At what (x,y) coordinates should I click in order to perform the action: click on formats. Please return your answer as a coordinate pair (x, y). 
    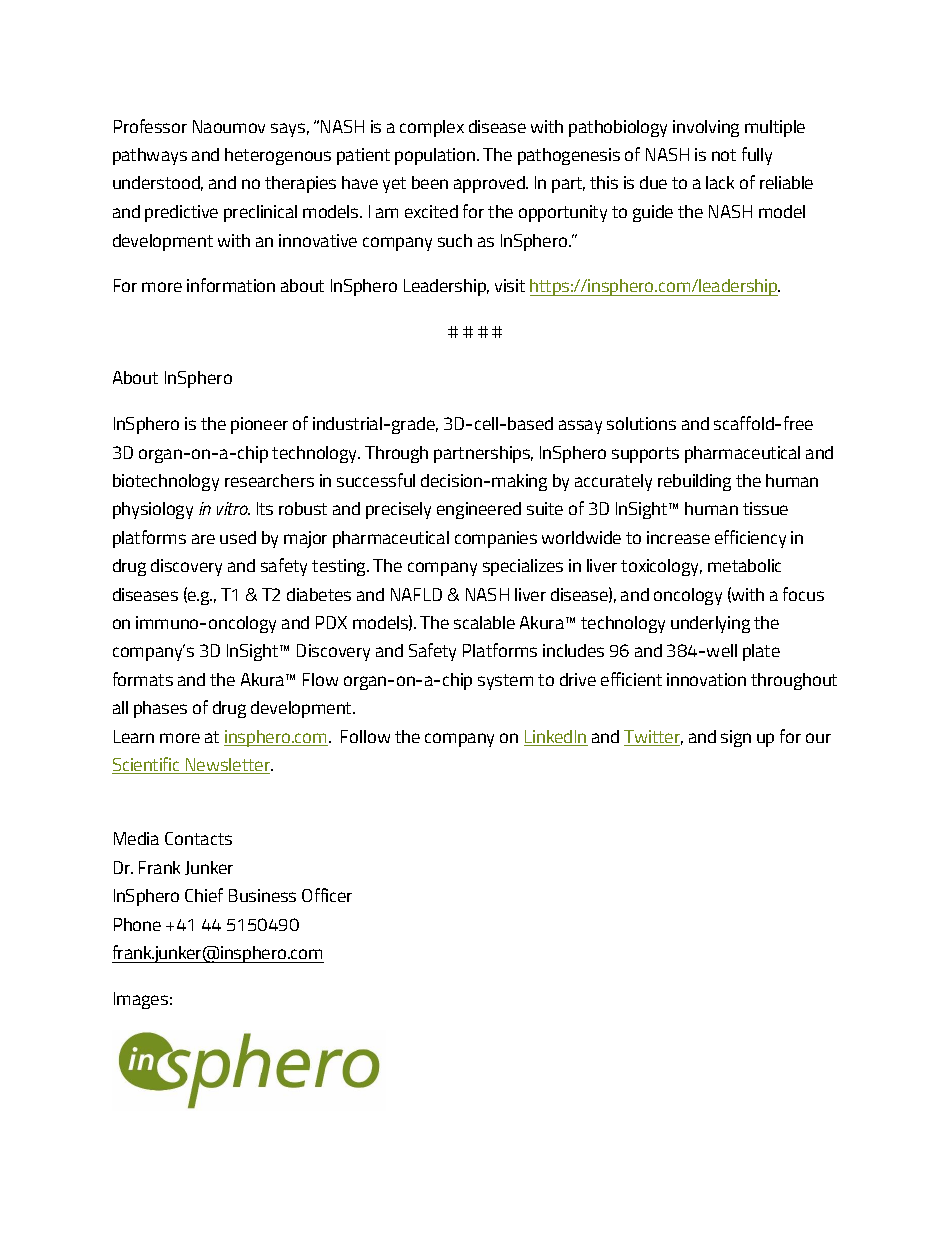
    Looking at the image, I should click on (143, 679).
